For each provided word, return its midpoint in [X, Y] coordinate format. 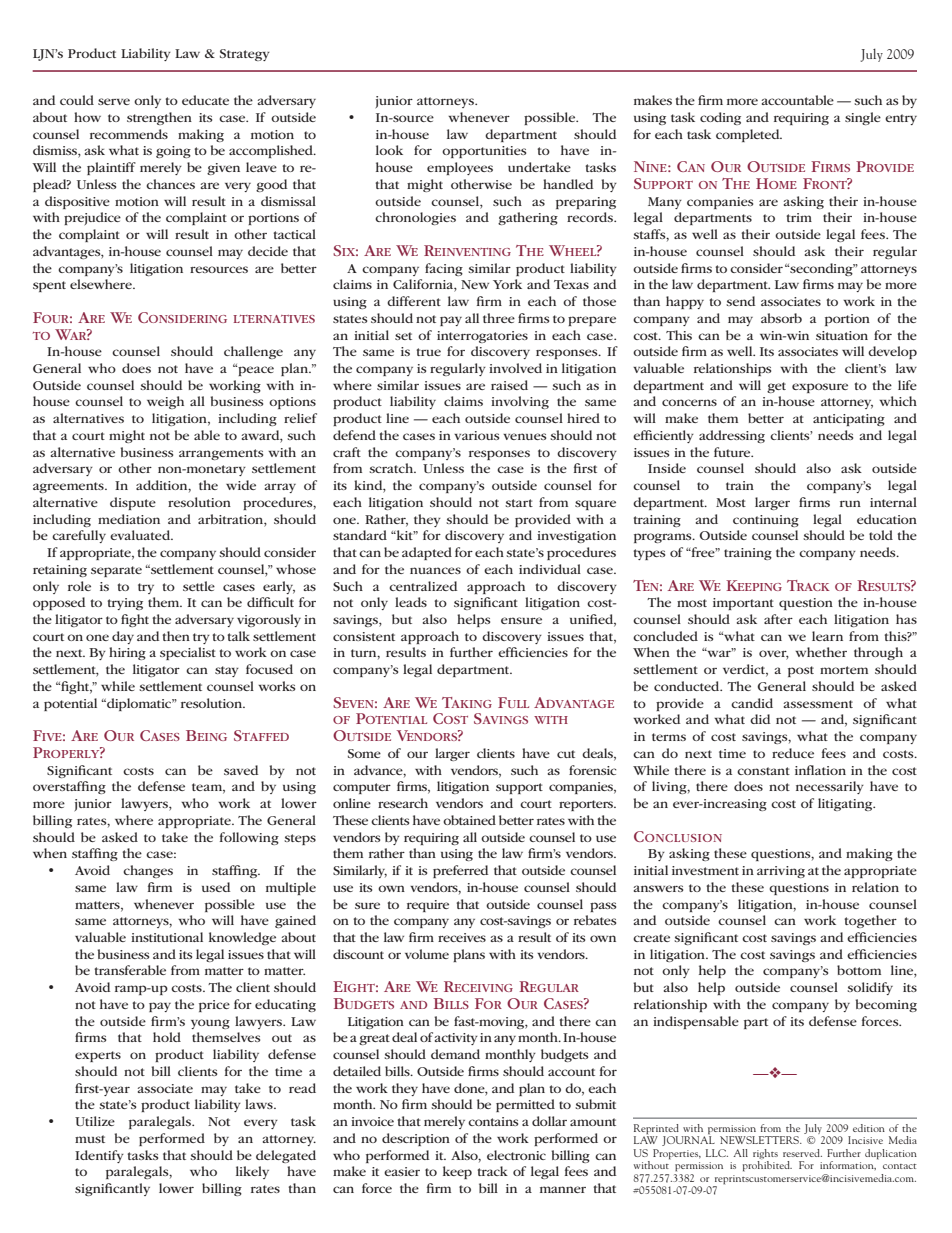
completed [749, 135]
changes [148, 871]
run [850, 503]
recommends [129, 134]
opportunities [484, 152]
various [476, 435]
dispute [133, 503]
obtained [469, 820]
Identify [99, 1156]
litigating [846, 804]
